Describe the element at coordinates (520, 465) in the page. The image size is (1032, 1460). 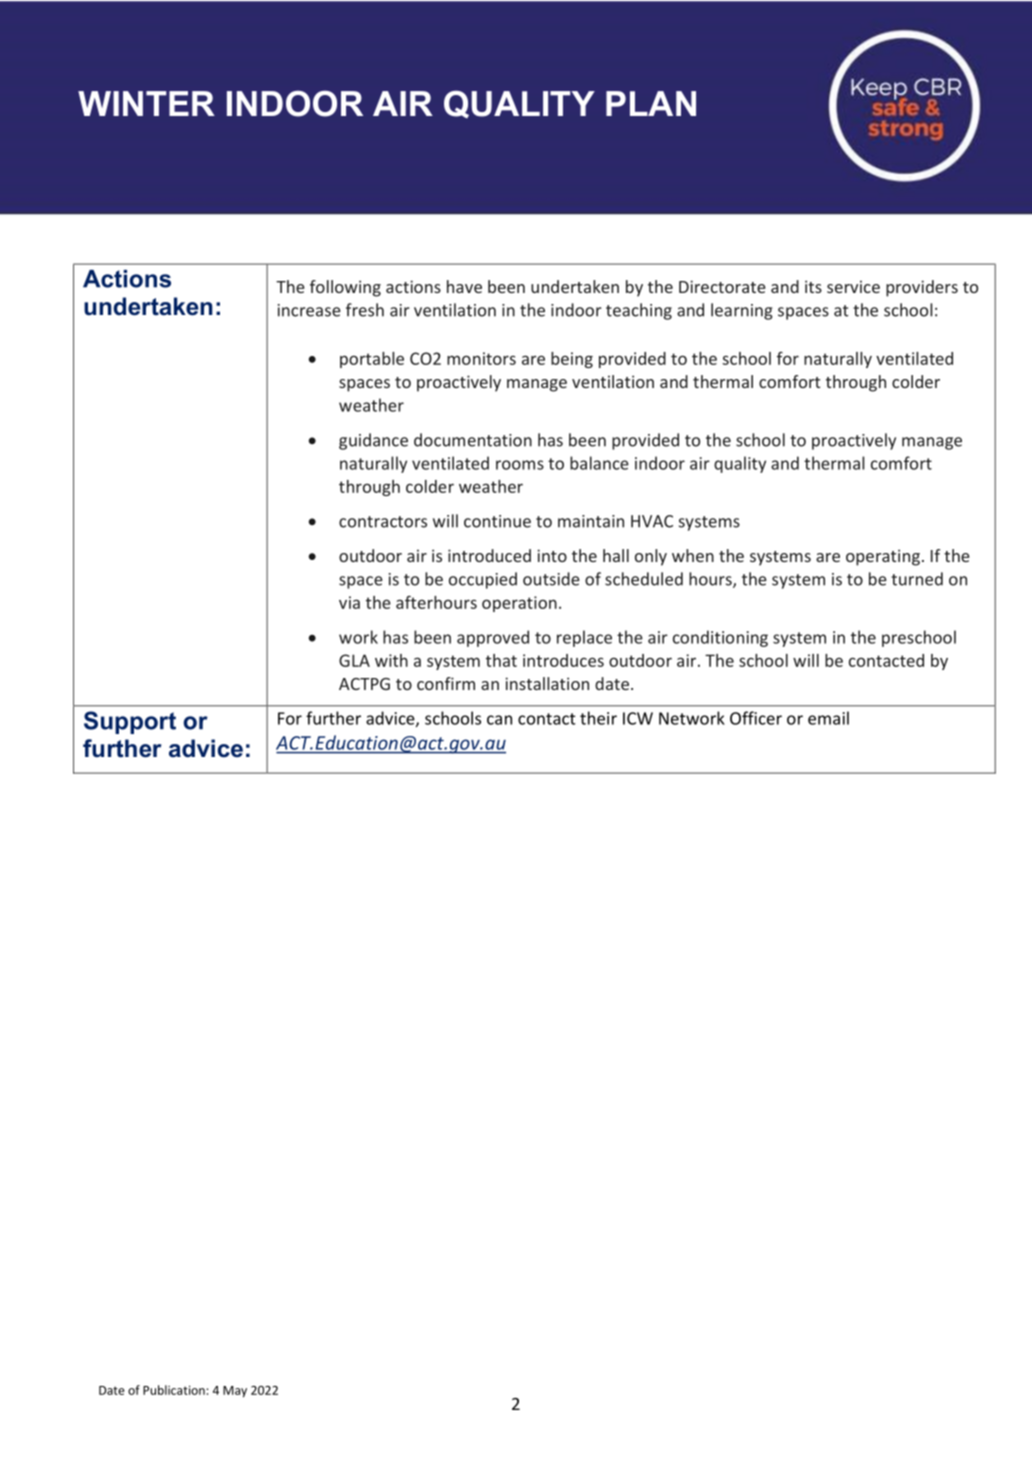
I see `rooms` at that location.
